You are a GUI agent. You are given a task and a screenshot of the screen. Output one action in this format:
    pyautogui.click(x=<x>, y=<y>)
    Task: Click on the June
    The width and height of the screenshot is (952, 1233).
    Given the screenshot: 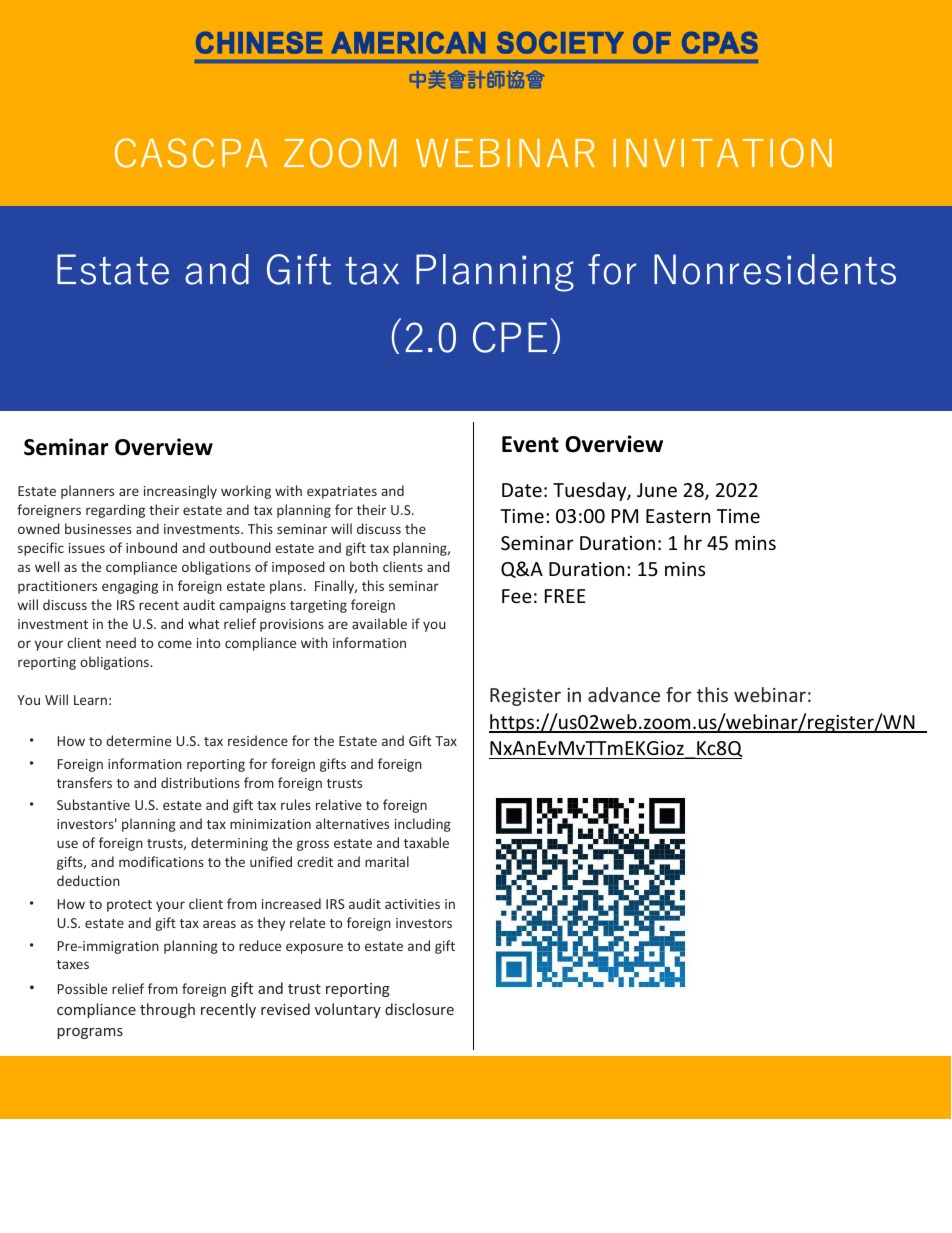 What is the action you would take?
    pyautogui.click(x=657, y=490)
